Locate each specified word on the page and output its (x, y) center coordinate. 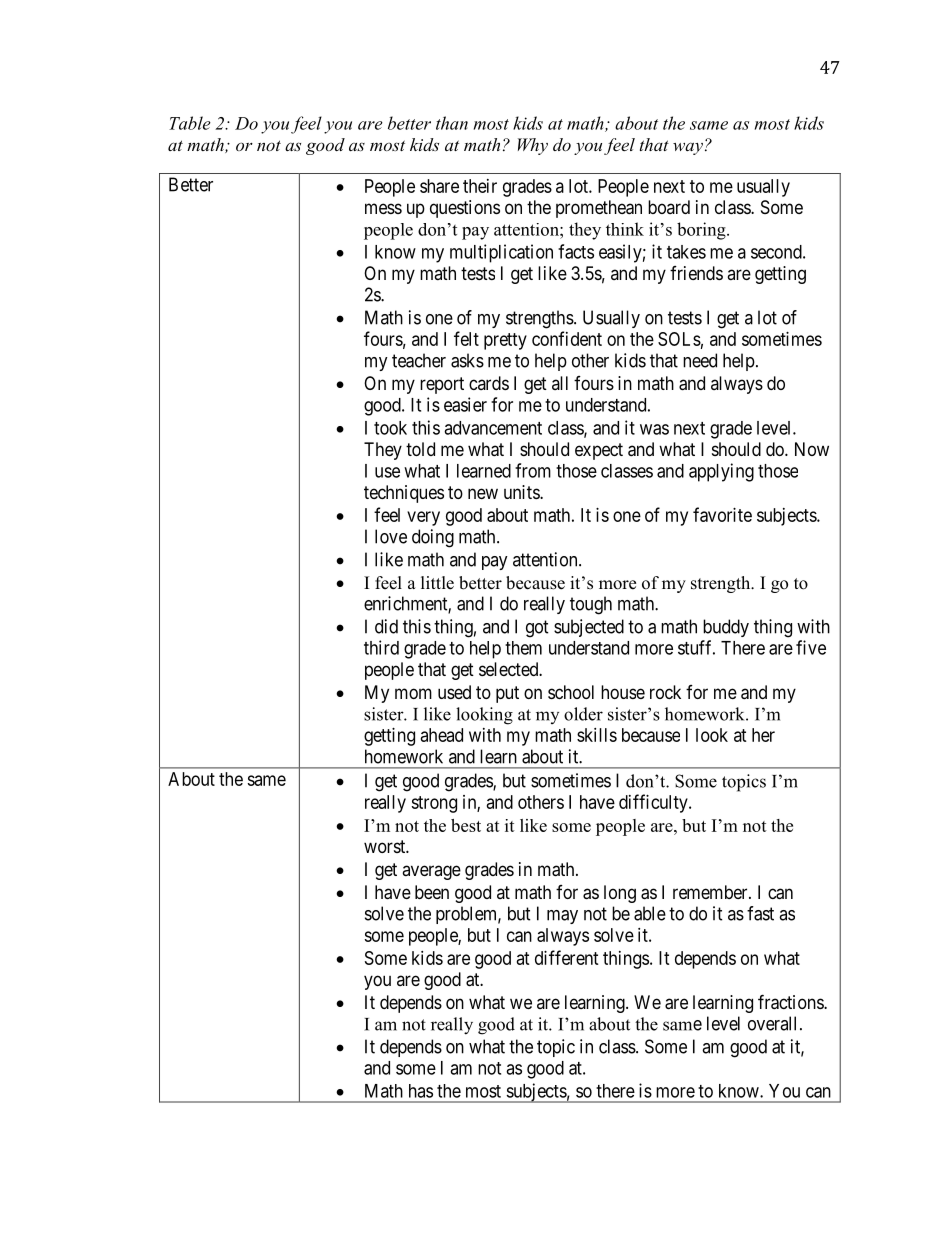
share (439, 186)
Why (533, 146)
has (421, 1091)
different (567, 957)
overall (774, 1023)
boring (702, 231)
